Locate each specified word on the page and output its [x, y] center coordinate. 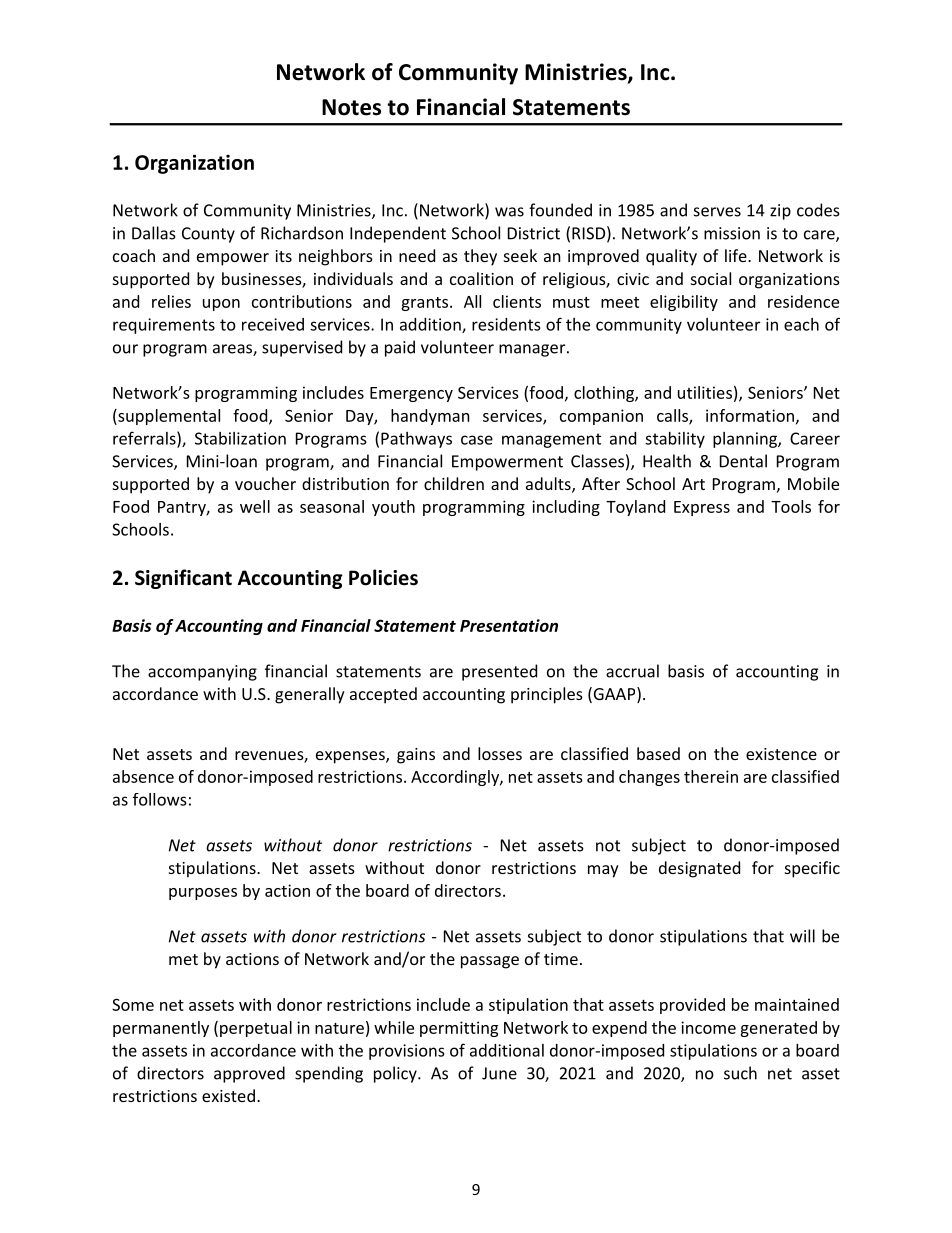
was [509, 212]
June [499, 1073]
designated [699, 869]
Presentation [509, 625]
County [208, 235]
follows [160, 799]
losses [500, 753]
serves [717, 212]
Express [702, 508]
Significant [183, 579]
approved [249, 1074]
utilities [705, 392]
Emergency [411, 394]
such [740, 1073]
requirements [164, 326]
